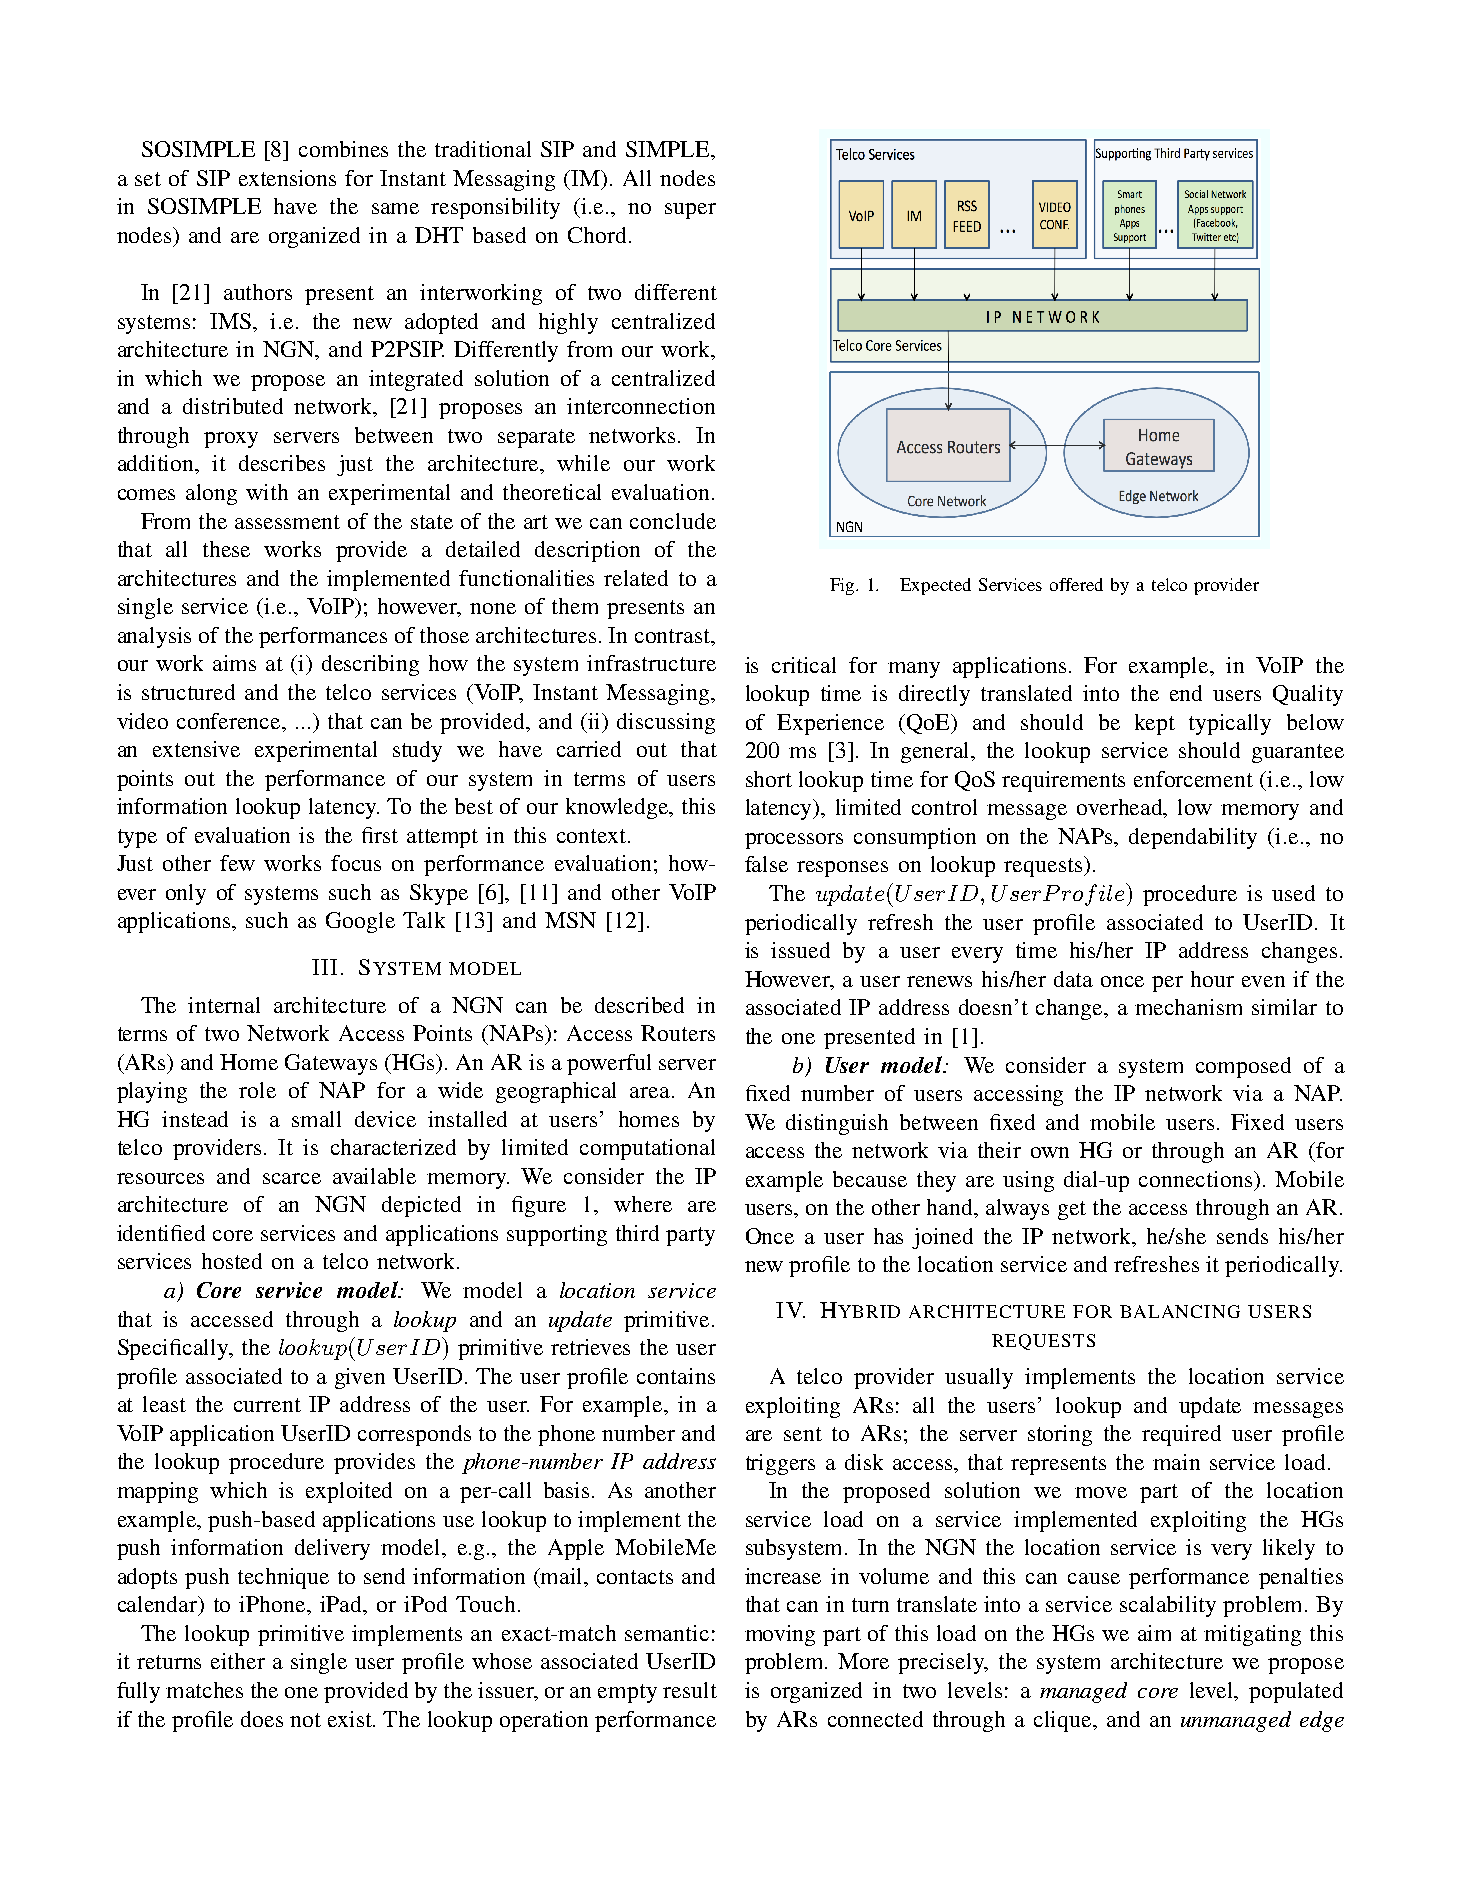 The height and width of the screenshot is (1890, 1461). I want to click on issued, so click(800, 950).
